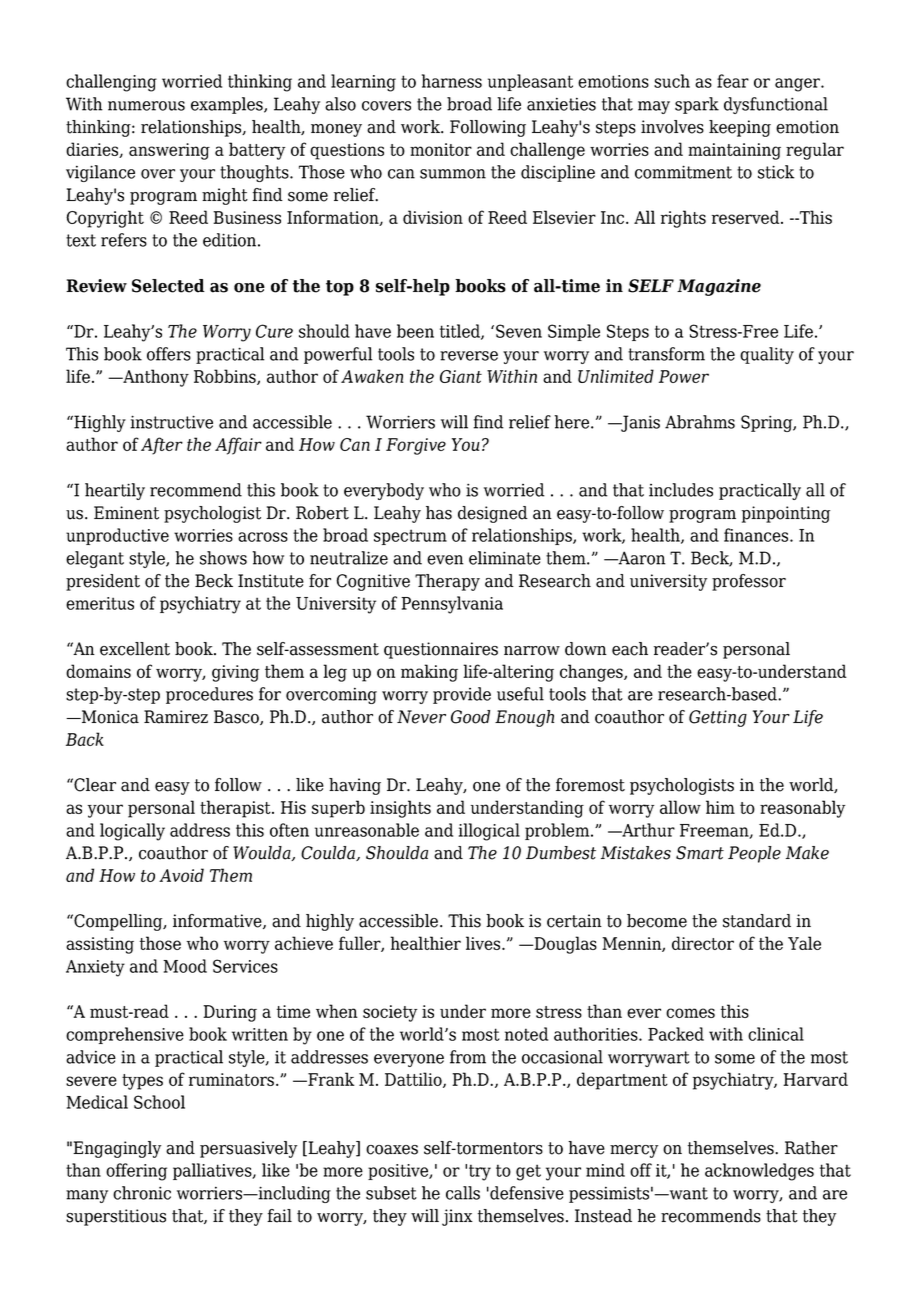 Image resolution: width=924 pixels, height=1308 pixels. Describe the element at coordinates (218, 921) in the image. I see `informative` at that location.
